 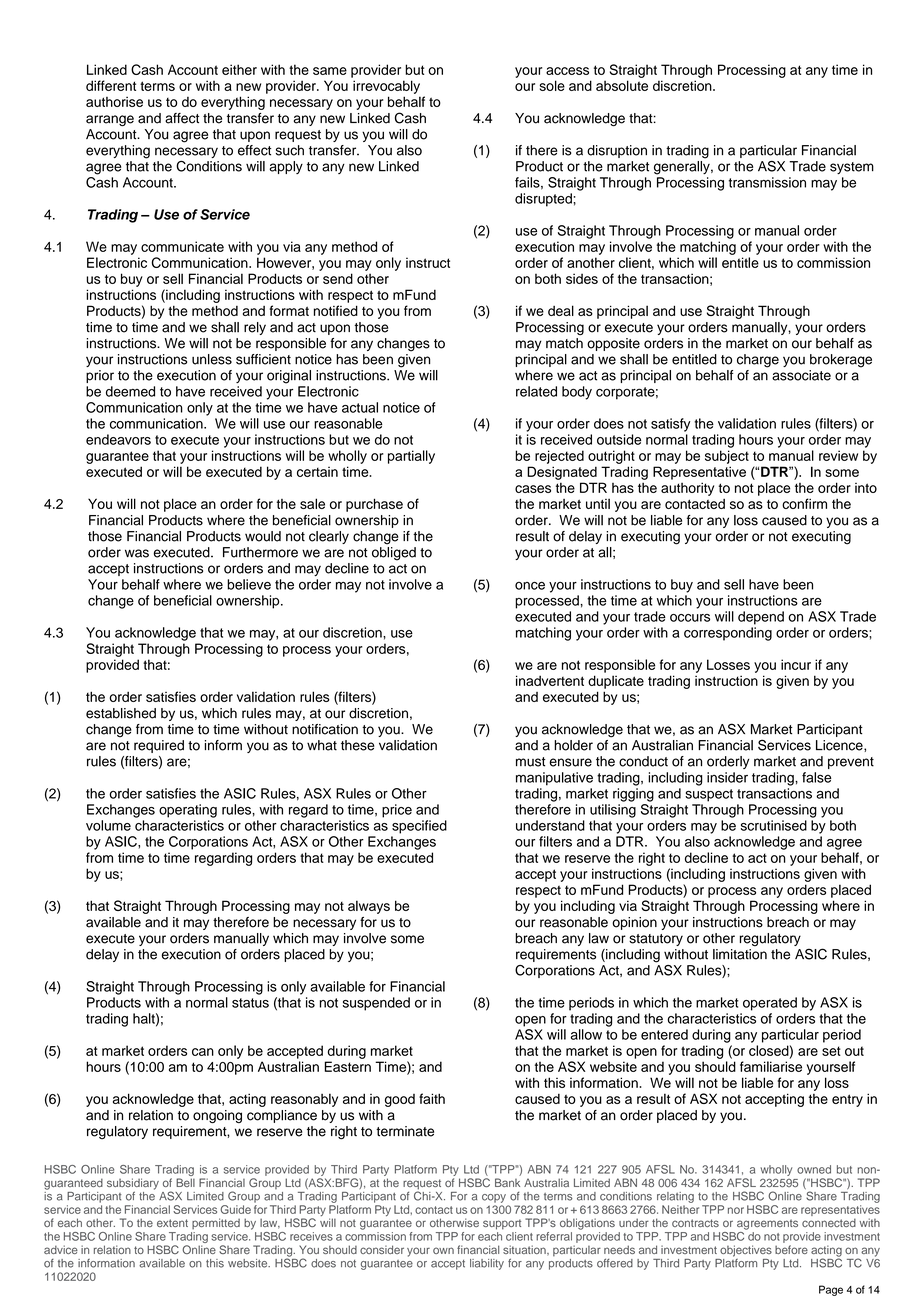 I want to click on incur, so click(x=796, y=664).
